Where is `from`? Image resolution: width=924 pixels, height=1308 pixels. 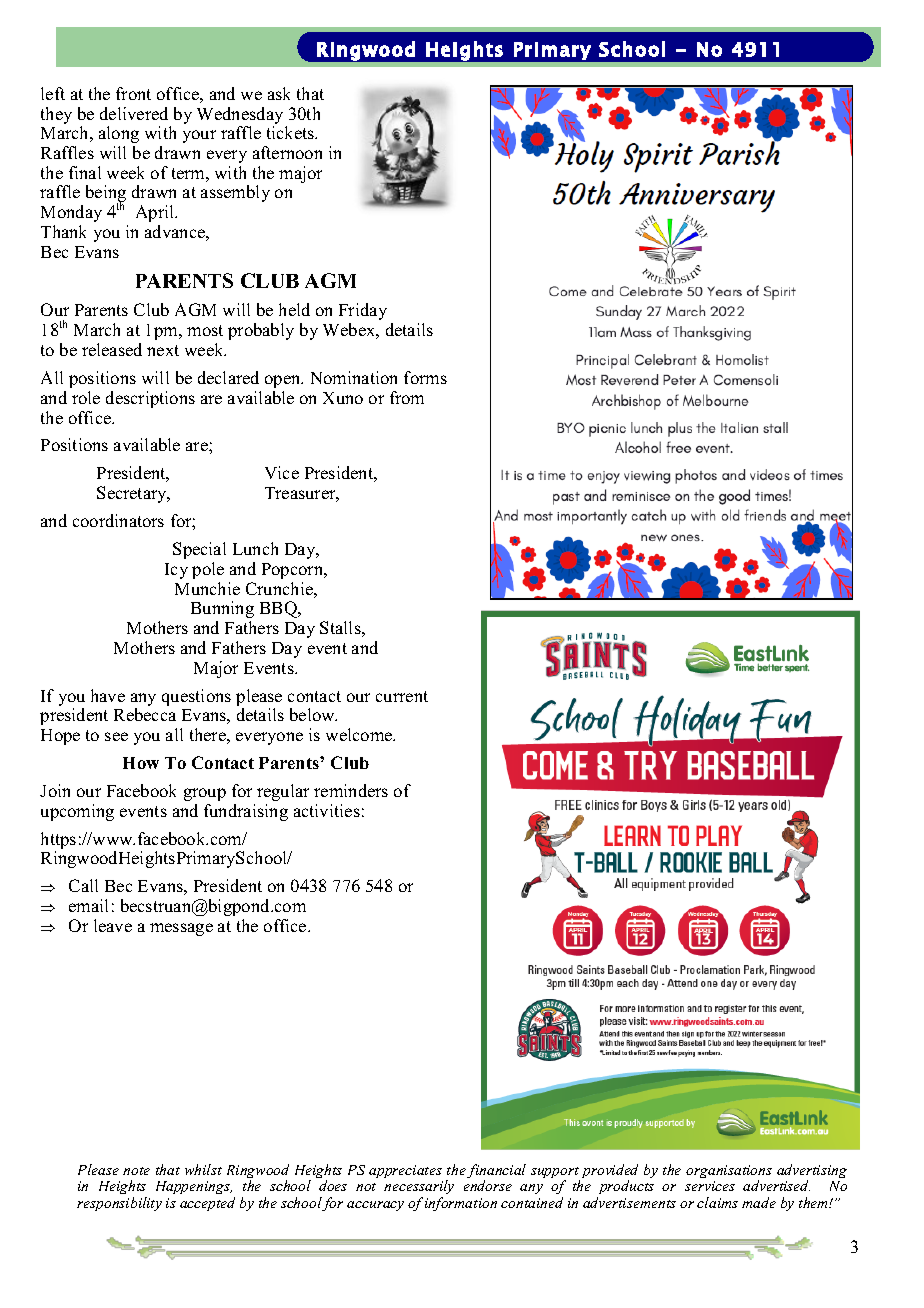
from is located at coordinates (407, 397).
